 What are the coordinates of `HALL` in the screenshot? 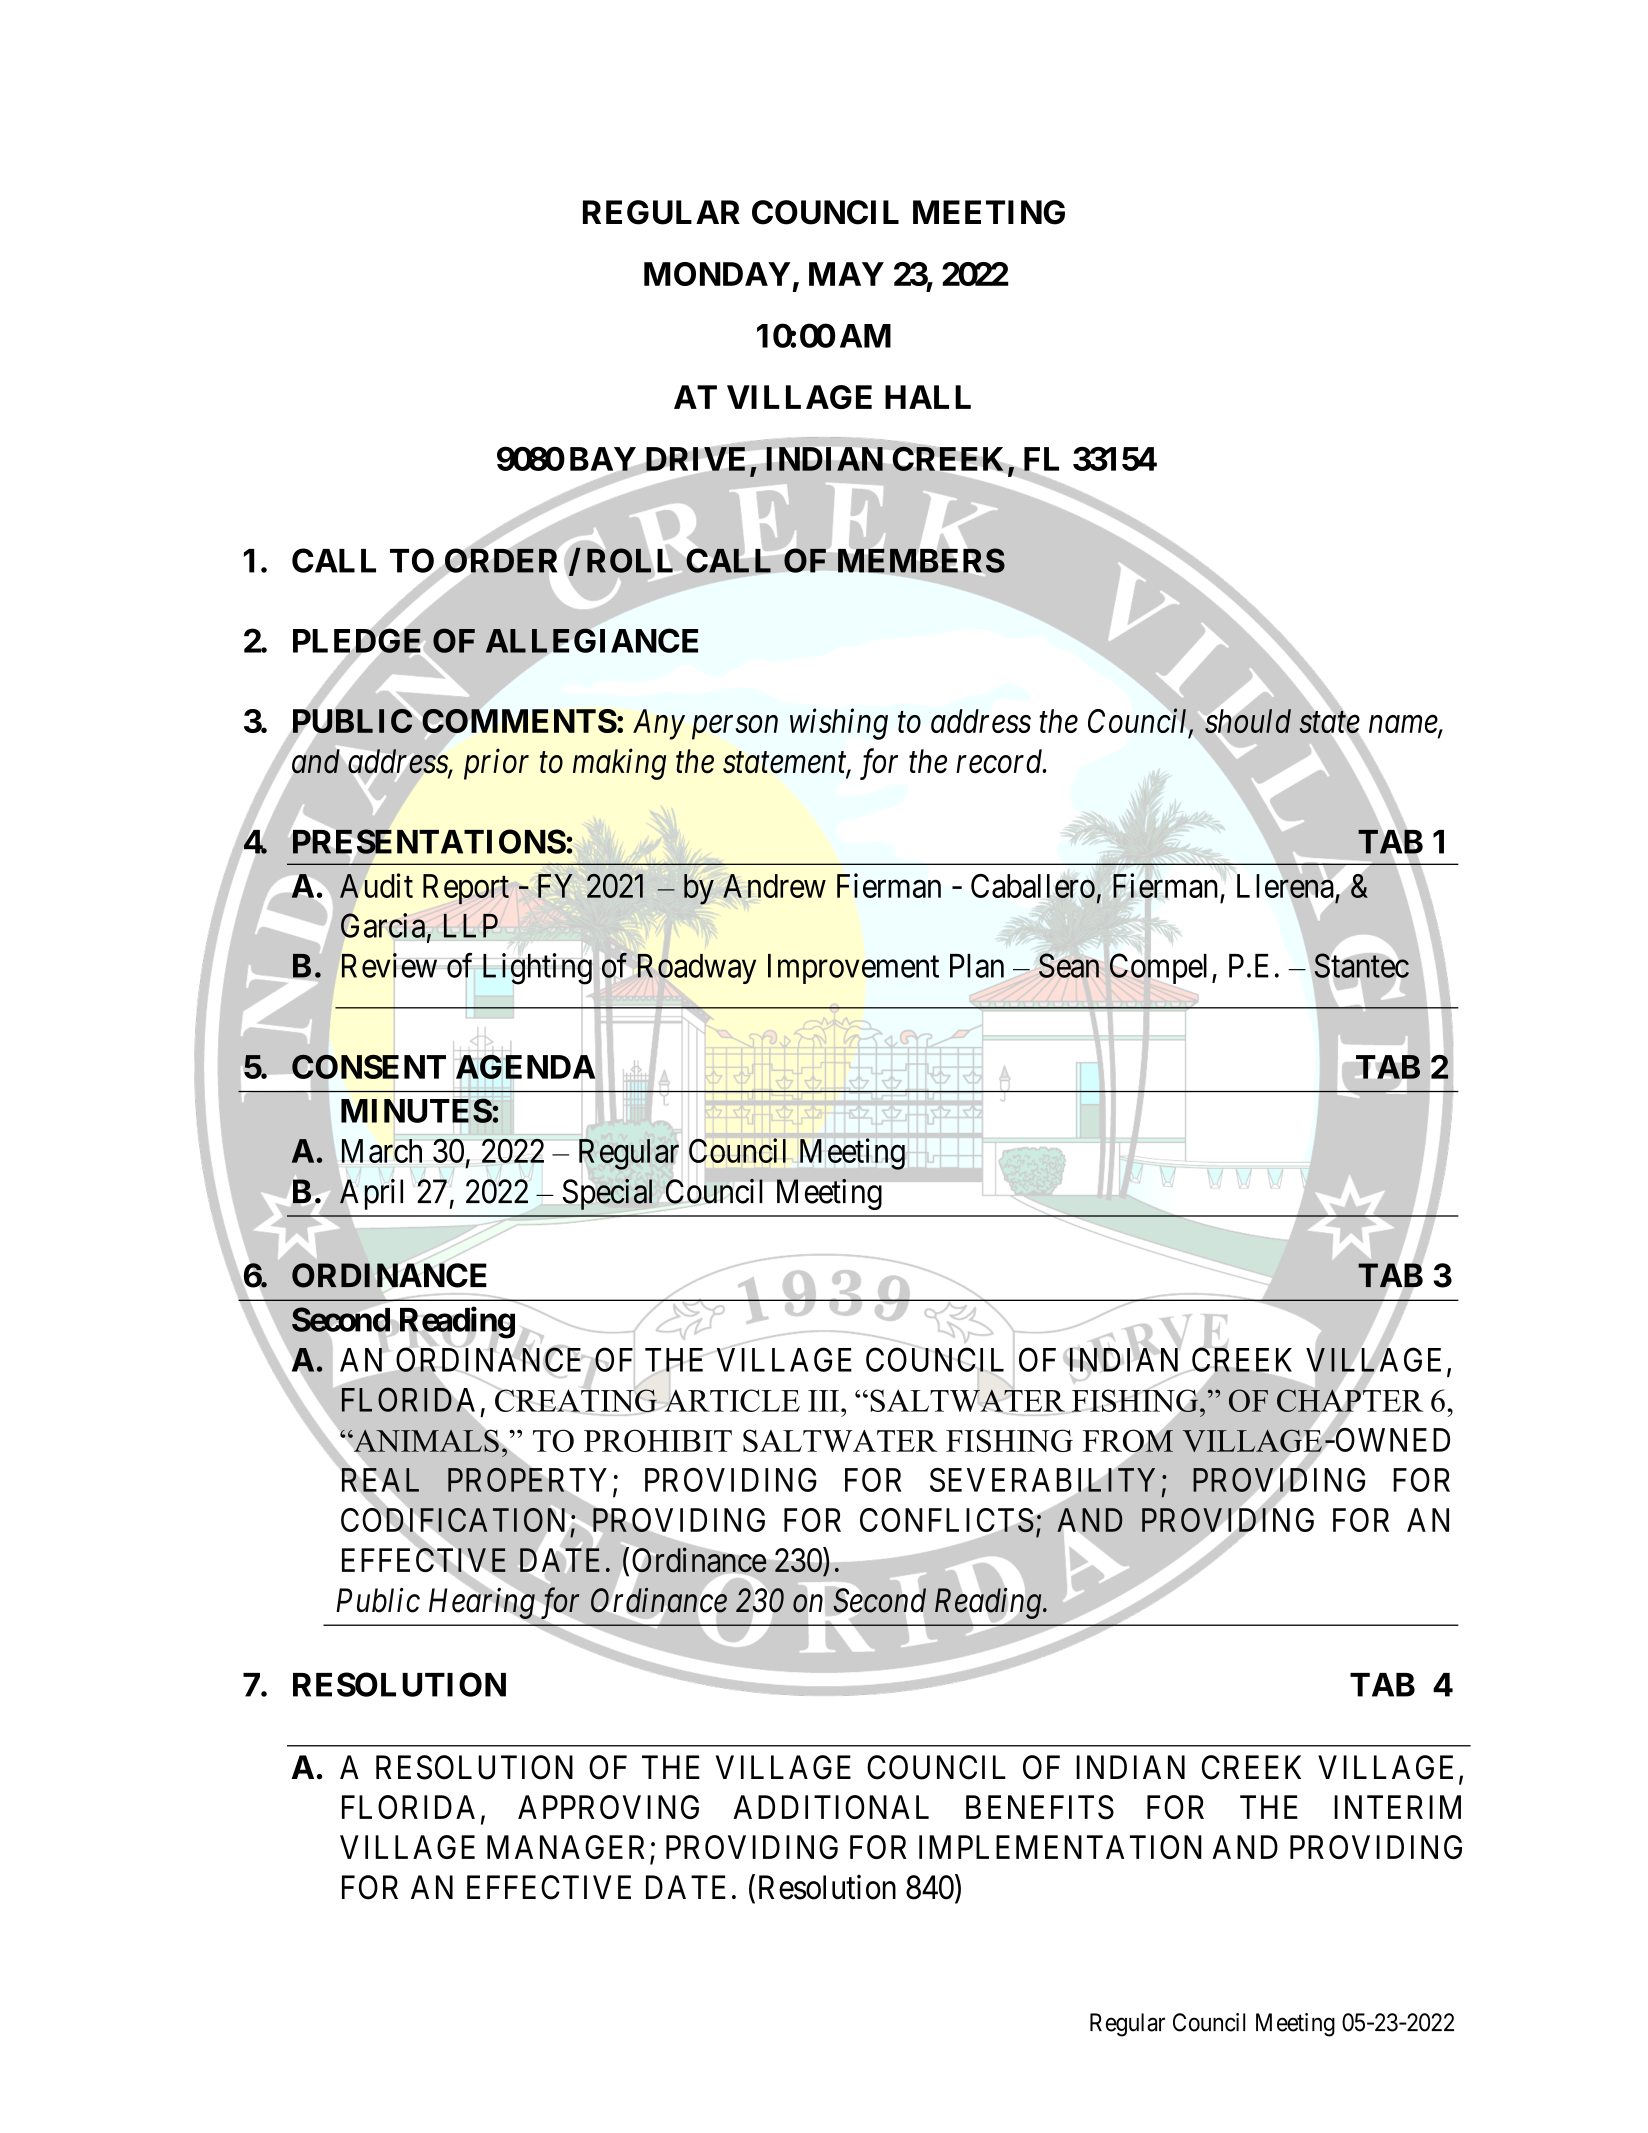 It's located at (928, 397).
